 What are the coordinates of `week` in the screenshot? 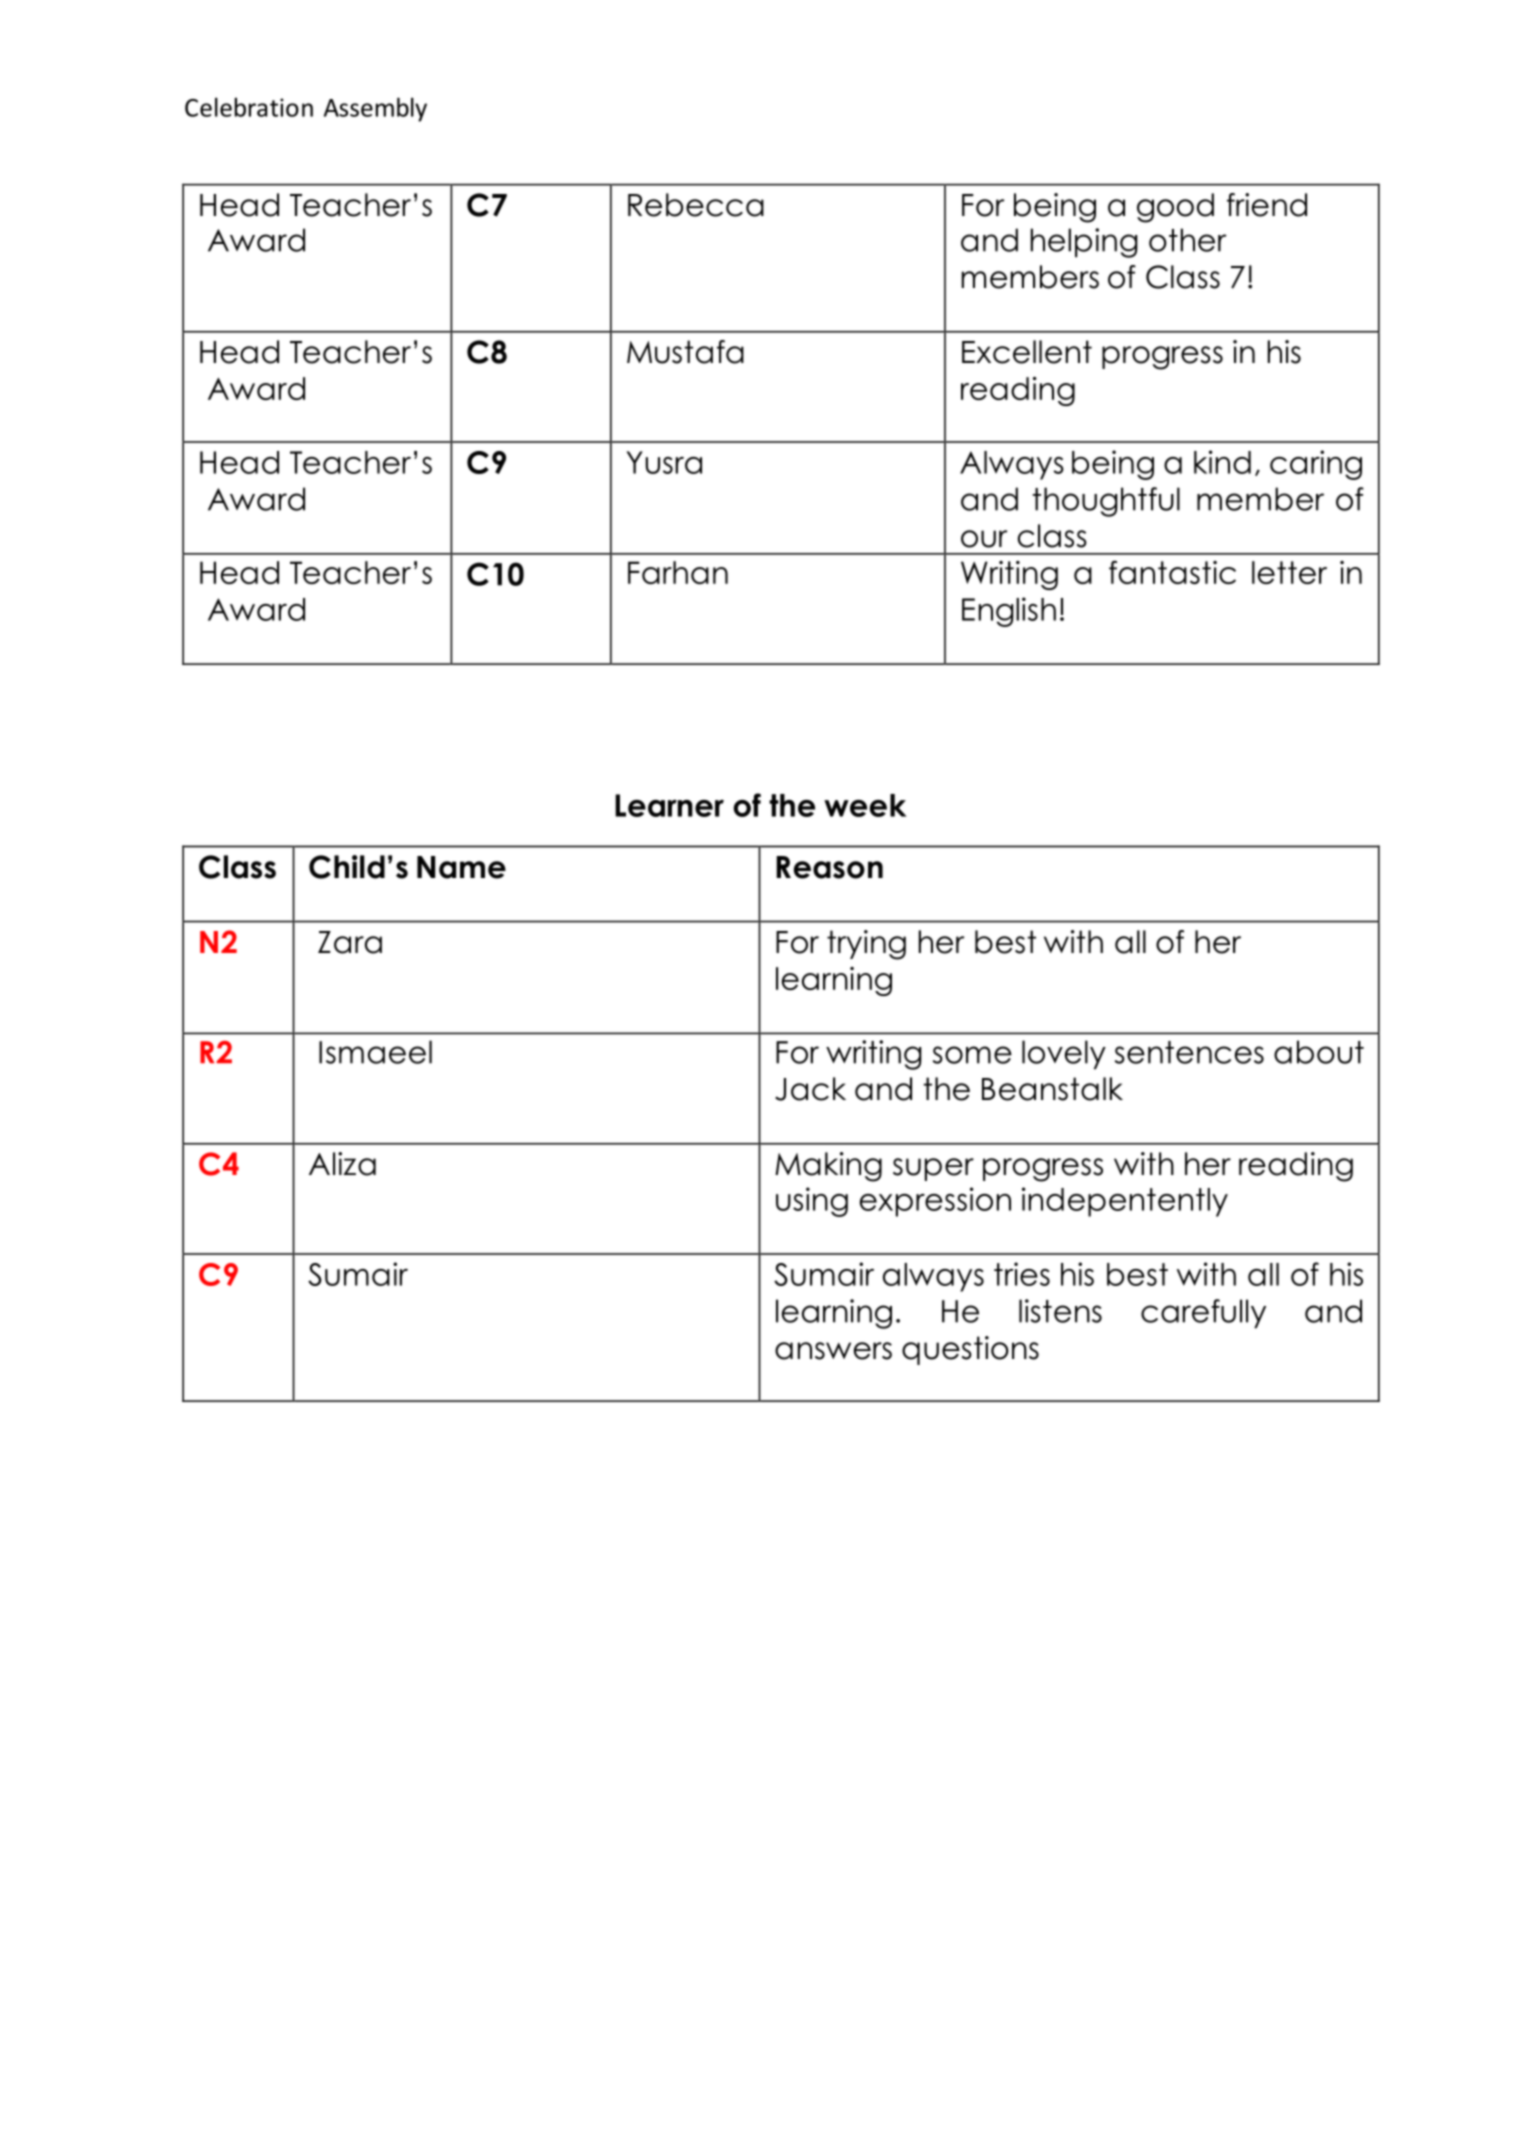 It's located at (865, 805).
